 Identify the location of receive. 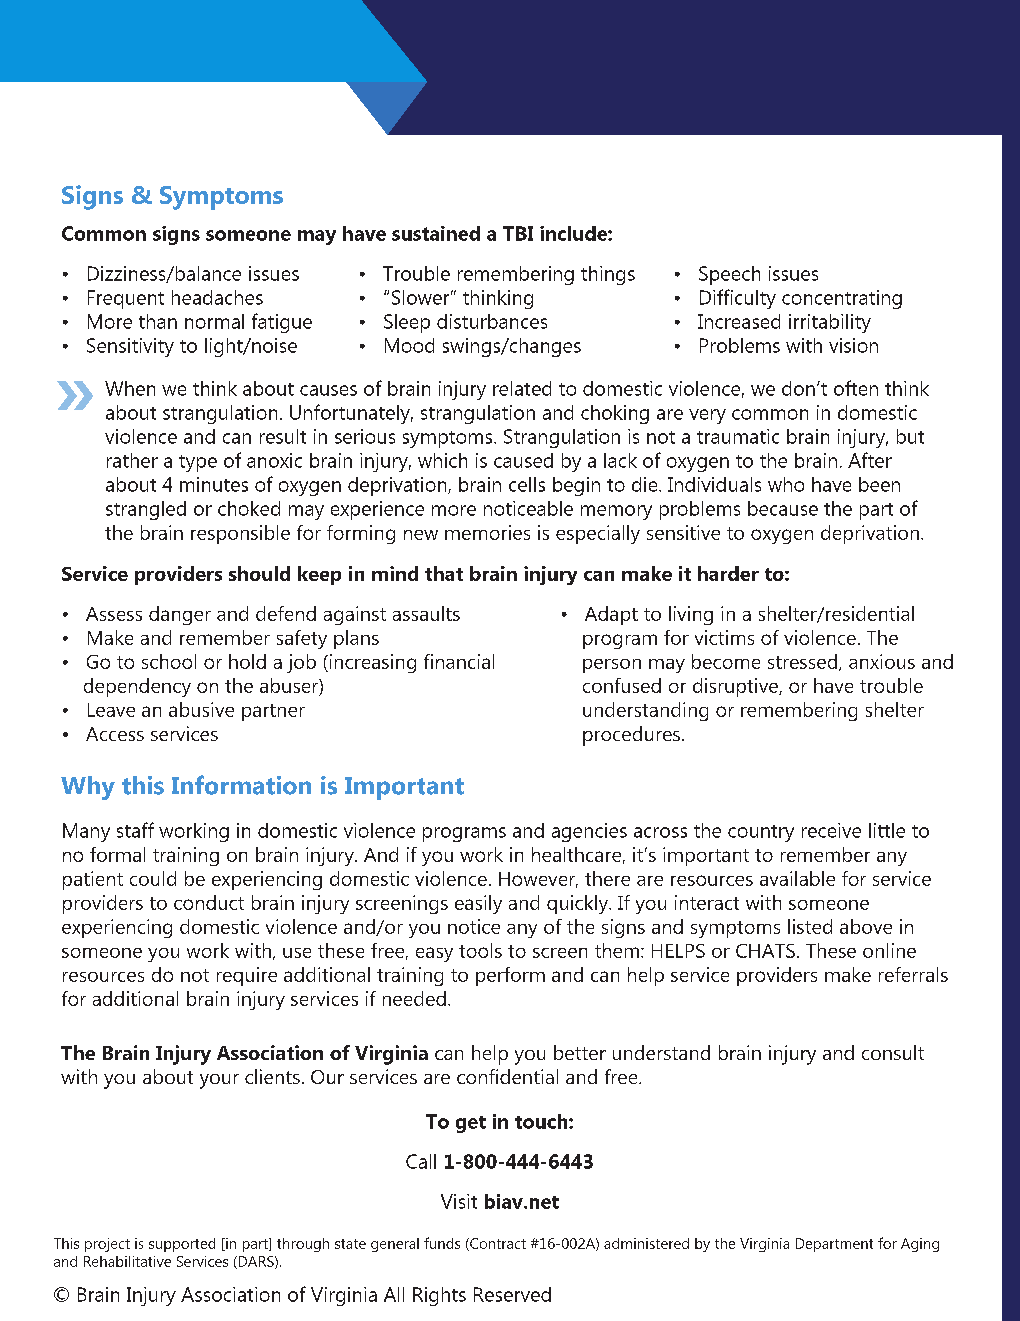
(831, 830).
